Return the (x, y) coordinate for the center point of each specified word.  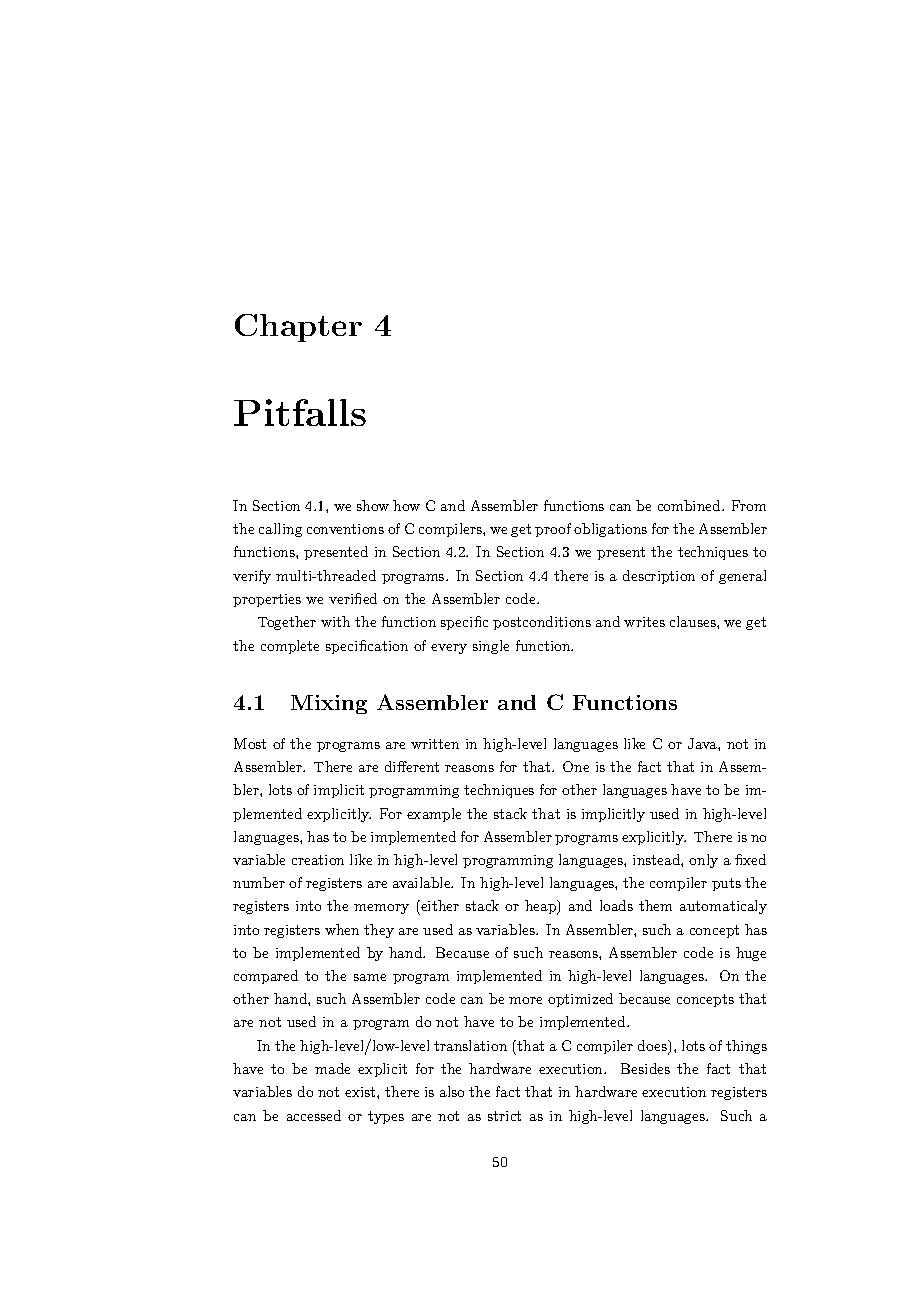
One (576, 766)
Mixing (329, 704)
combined (690, 505)
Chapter (298, 328)
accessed (314, 1115)
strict (504, 1116)
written (435, 744)
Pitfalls (300, 412)
